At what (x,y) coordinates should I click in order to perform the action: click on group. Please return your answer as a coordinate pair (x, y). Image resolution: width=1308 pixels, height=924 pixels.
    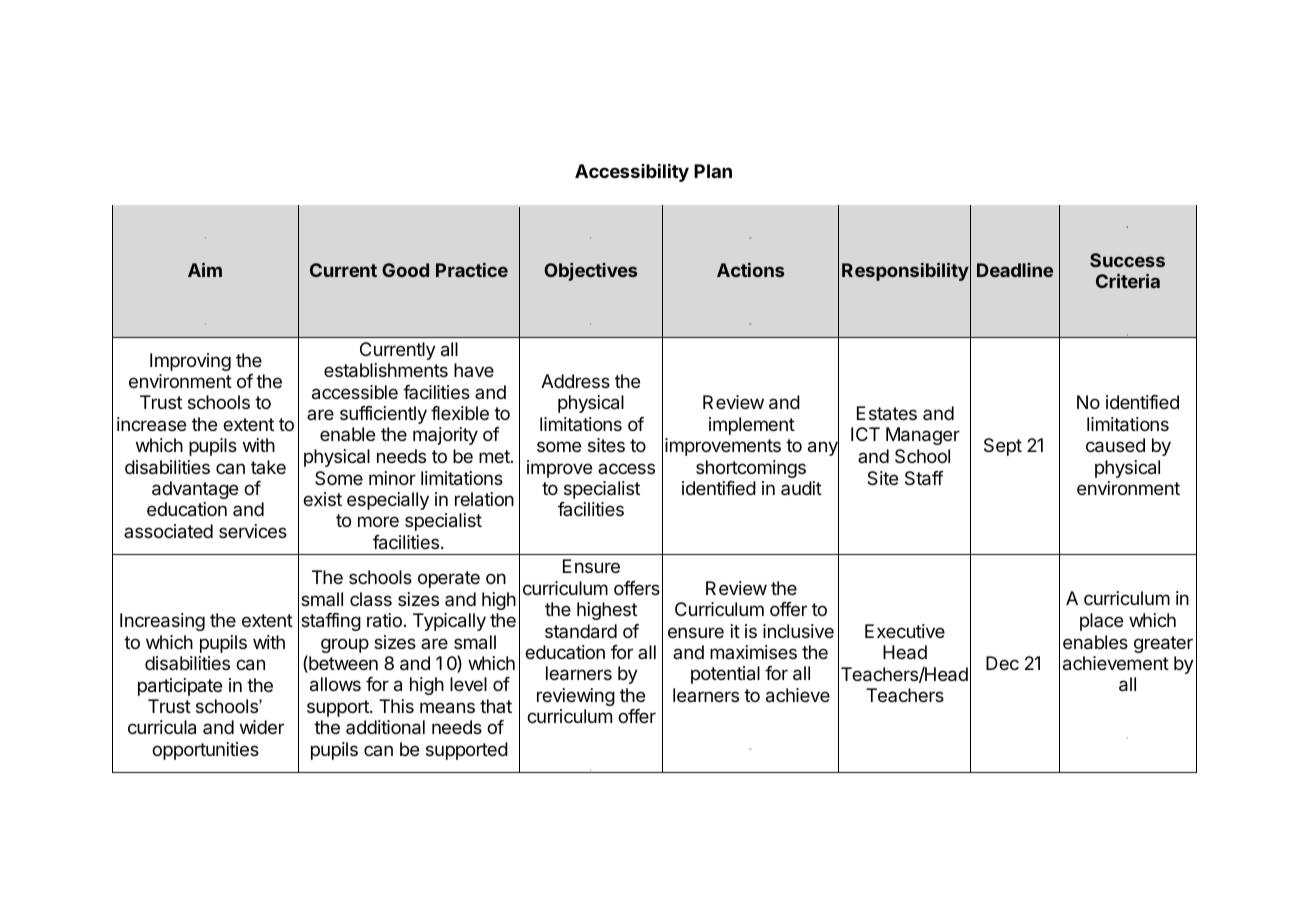
    Looking at the image, I should click on (345, 645).
